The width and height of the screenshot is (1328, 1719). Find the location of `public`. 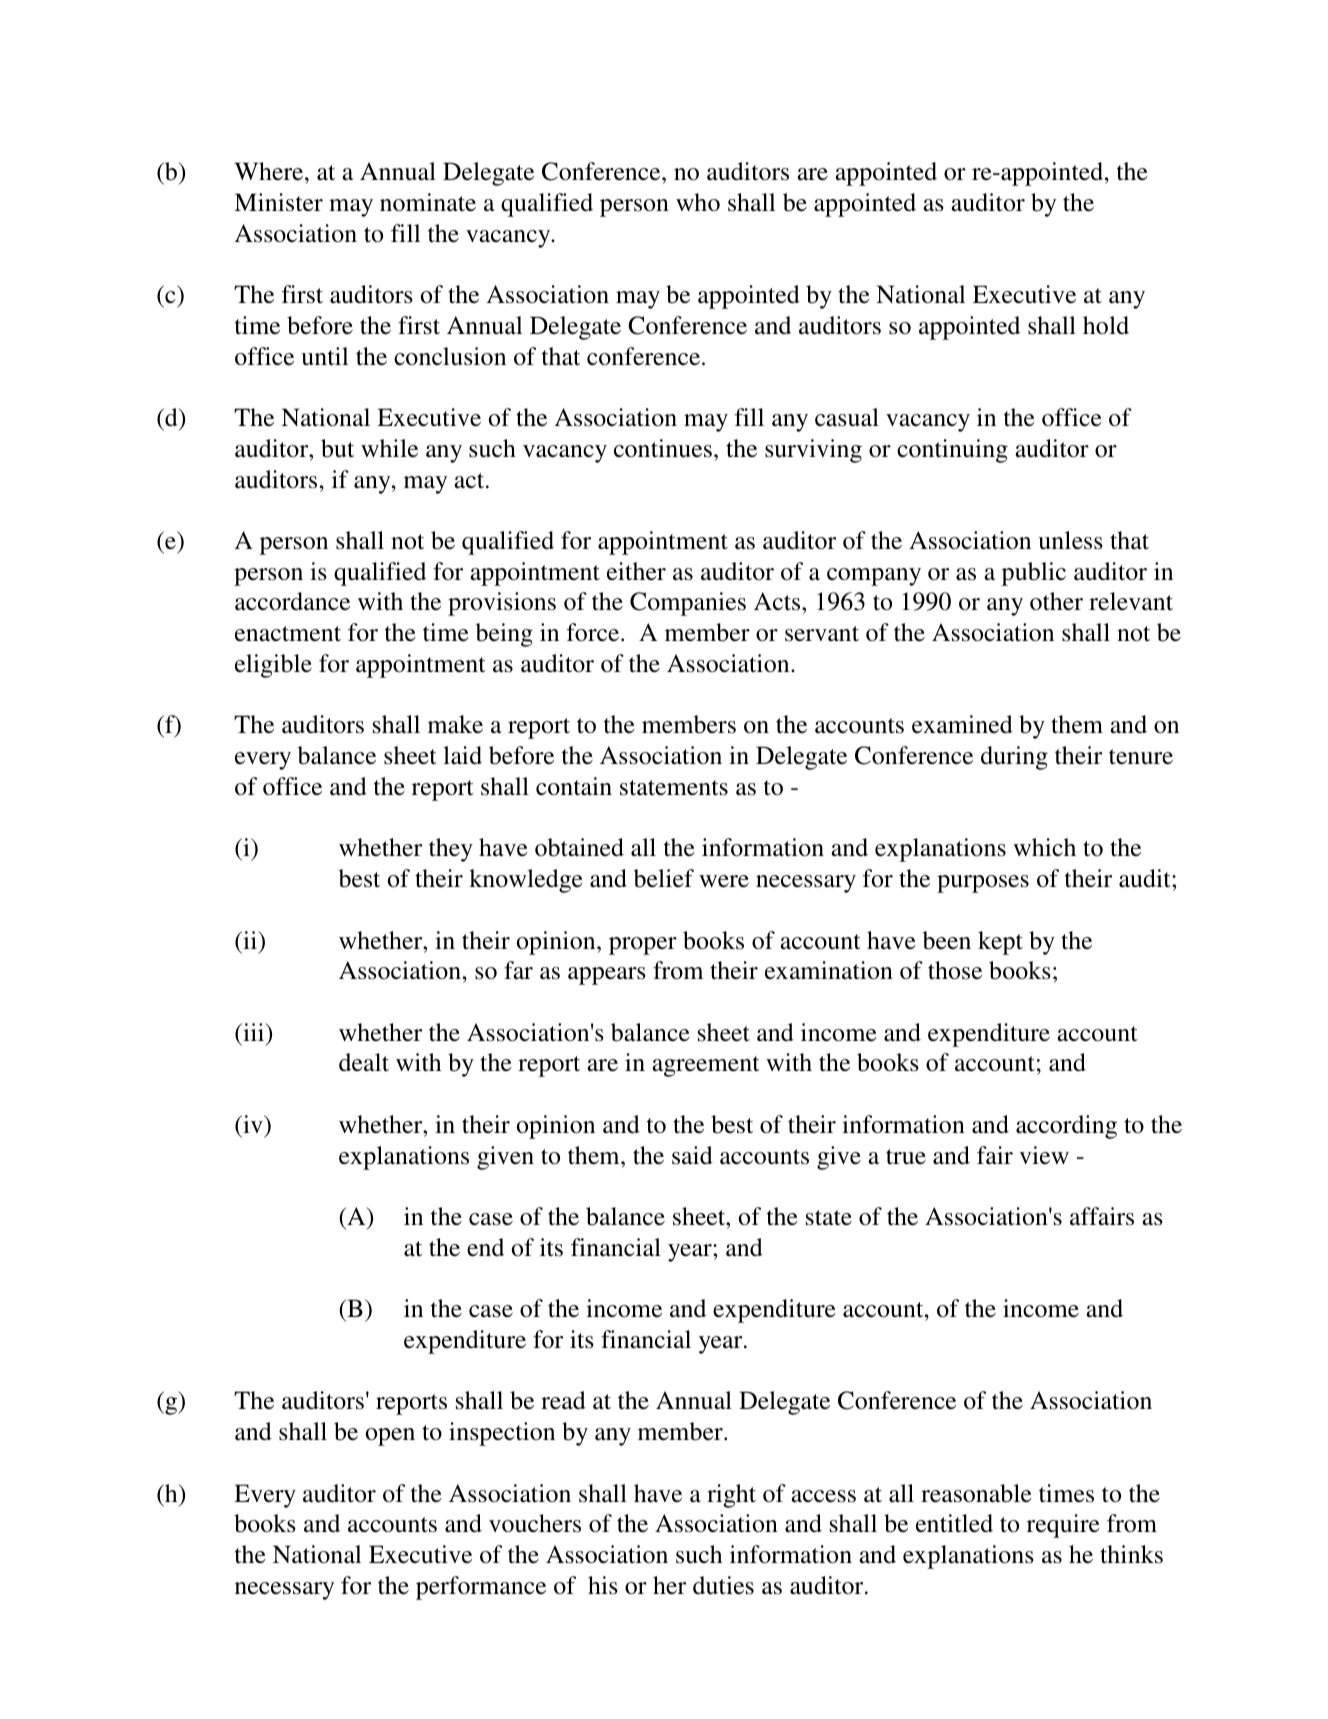

public is located at coordinates (1034, 574).
